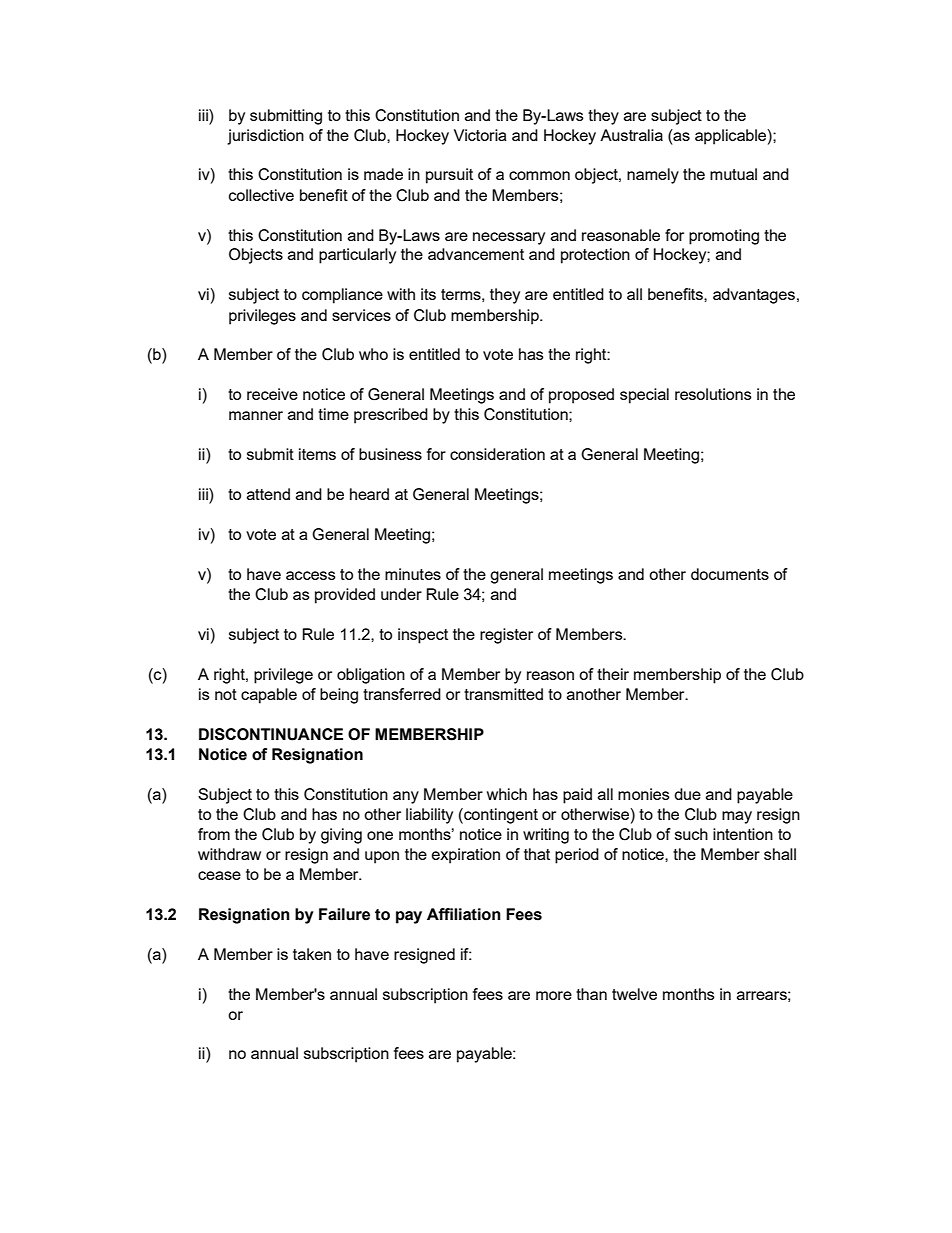 Image resolution: width=952 pixels, height=1233 pixels. What do you see at coordinates (733, 174) in the image?
I see `mutual` at bounding box center [733, 174].
